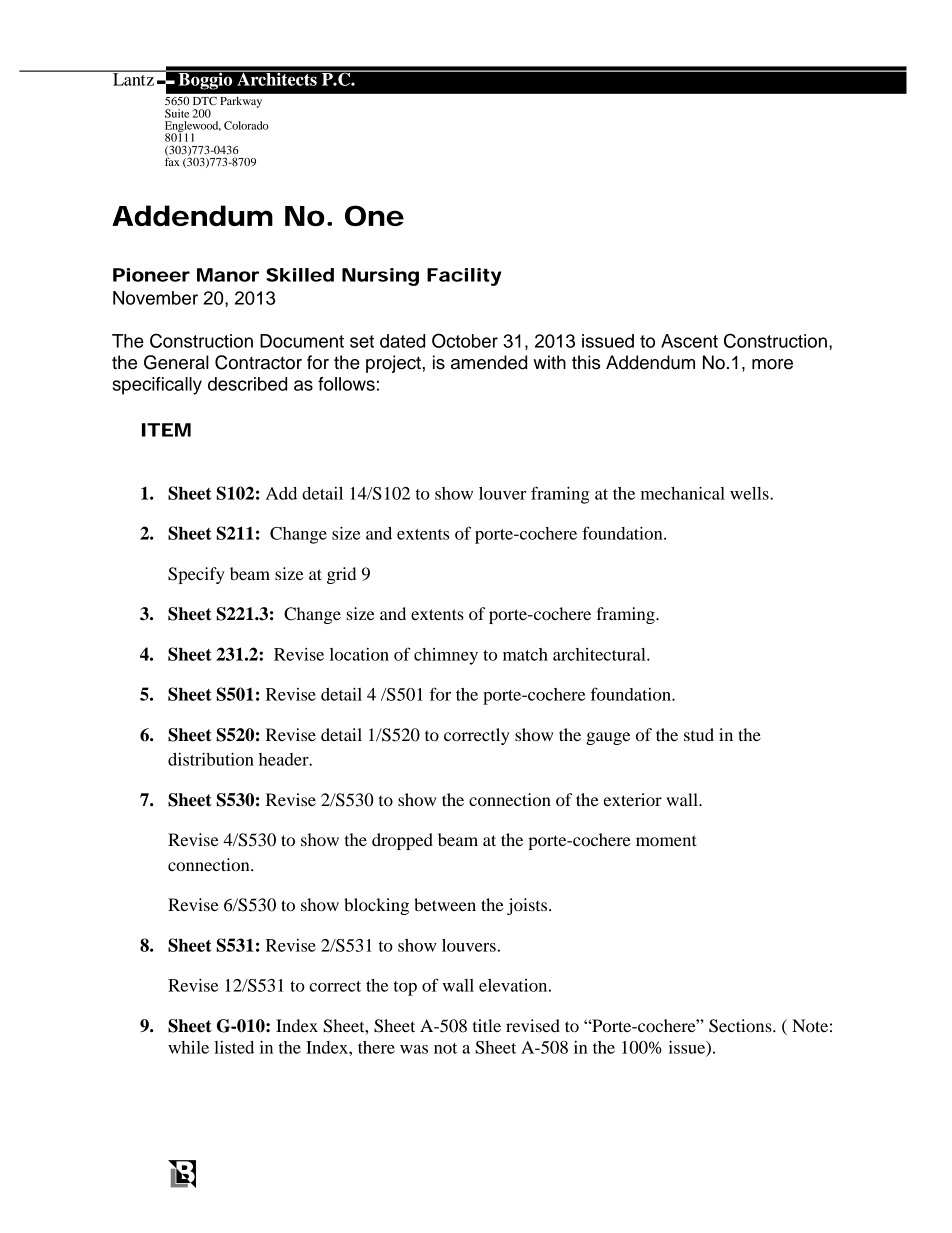  What do you see at coordinates (683, 493) in the page?
I see `mechanical` at bounding box center [683, 493].
